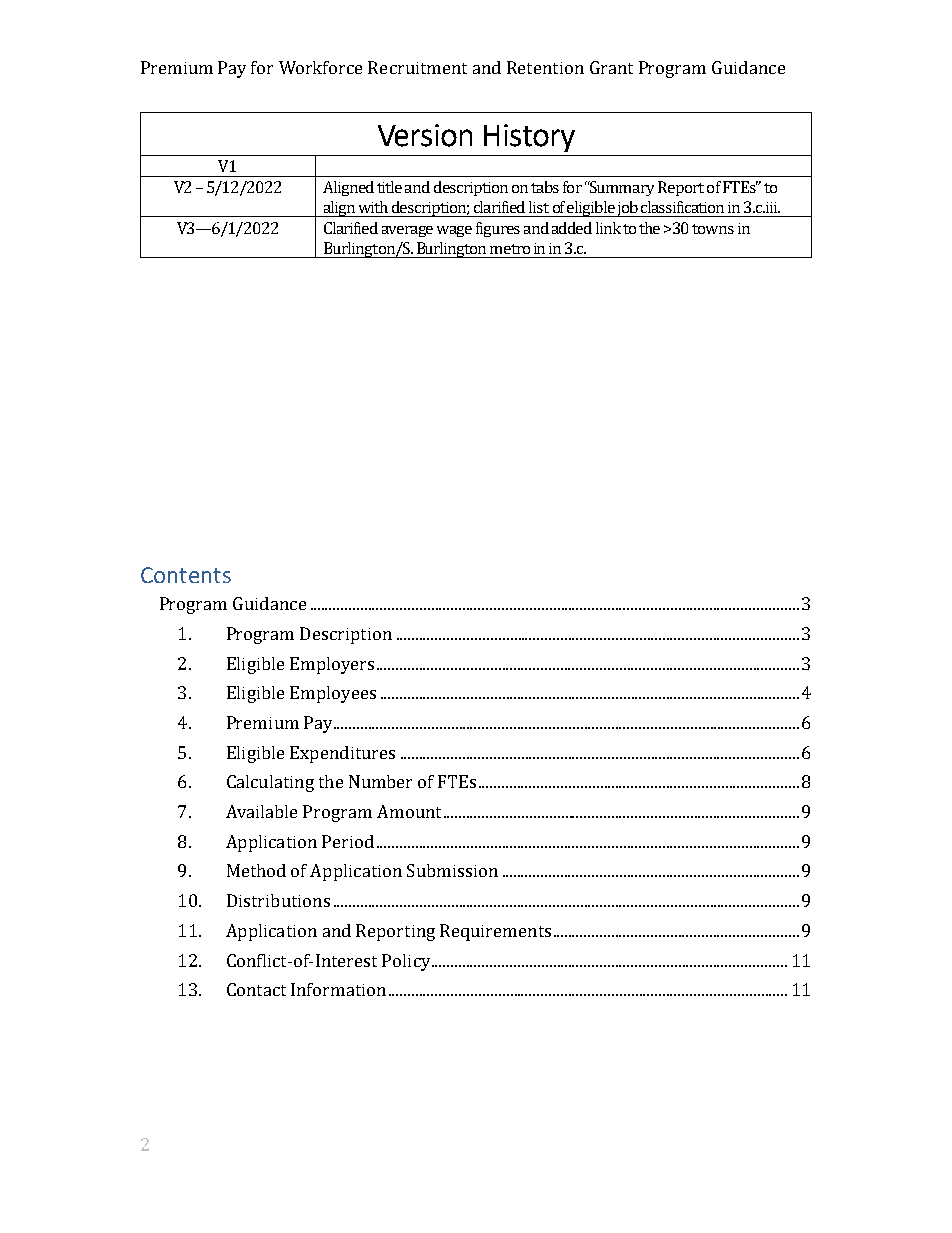 The height and width of the document is (1233, 952). I want to click on Contact, so click(256, 989).
